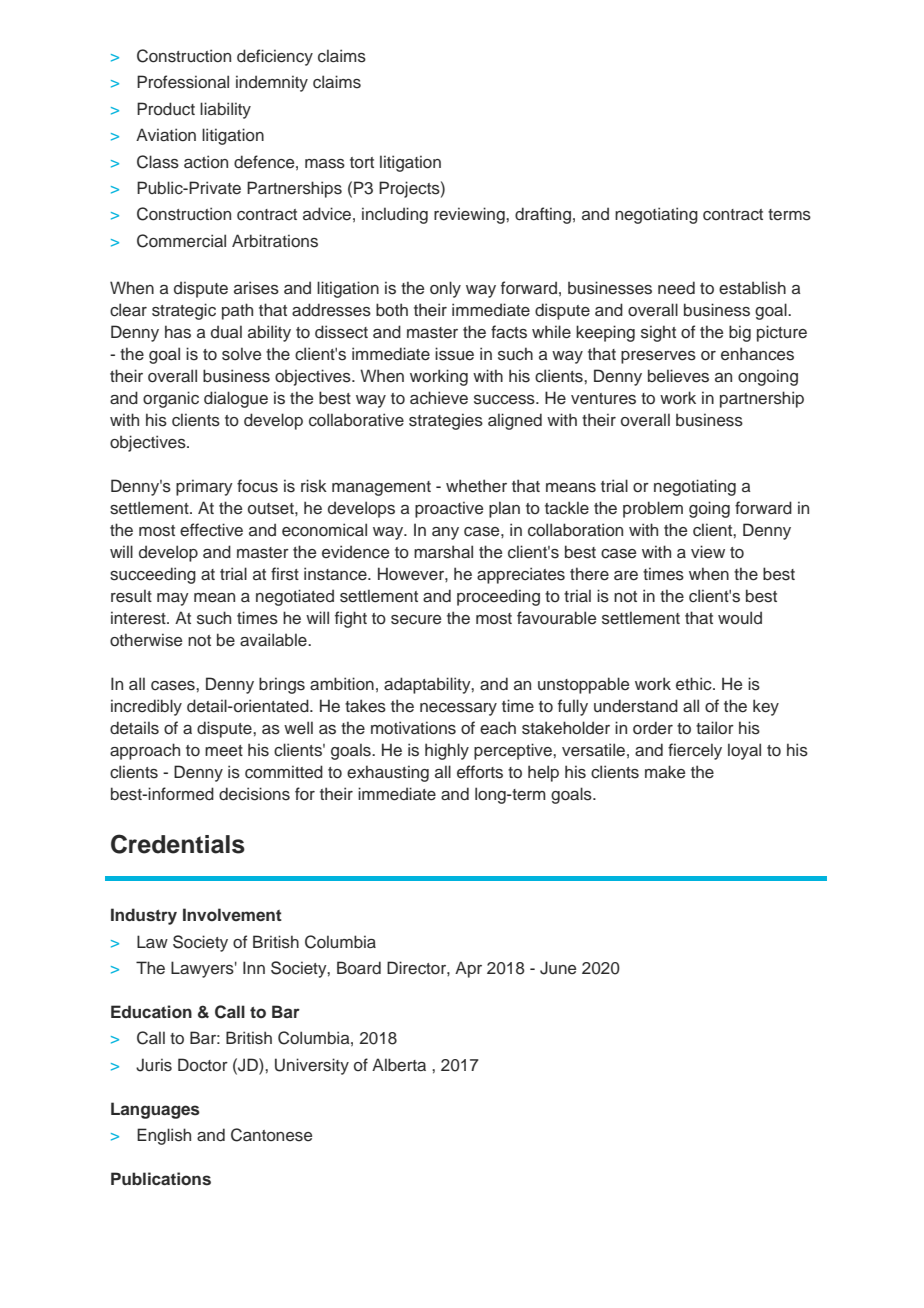 The width and height of the screenshot is (924, 1308). Describe the element at coordinates (362, 162) in the screenshot. I see `tort` at that location.
